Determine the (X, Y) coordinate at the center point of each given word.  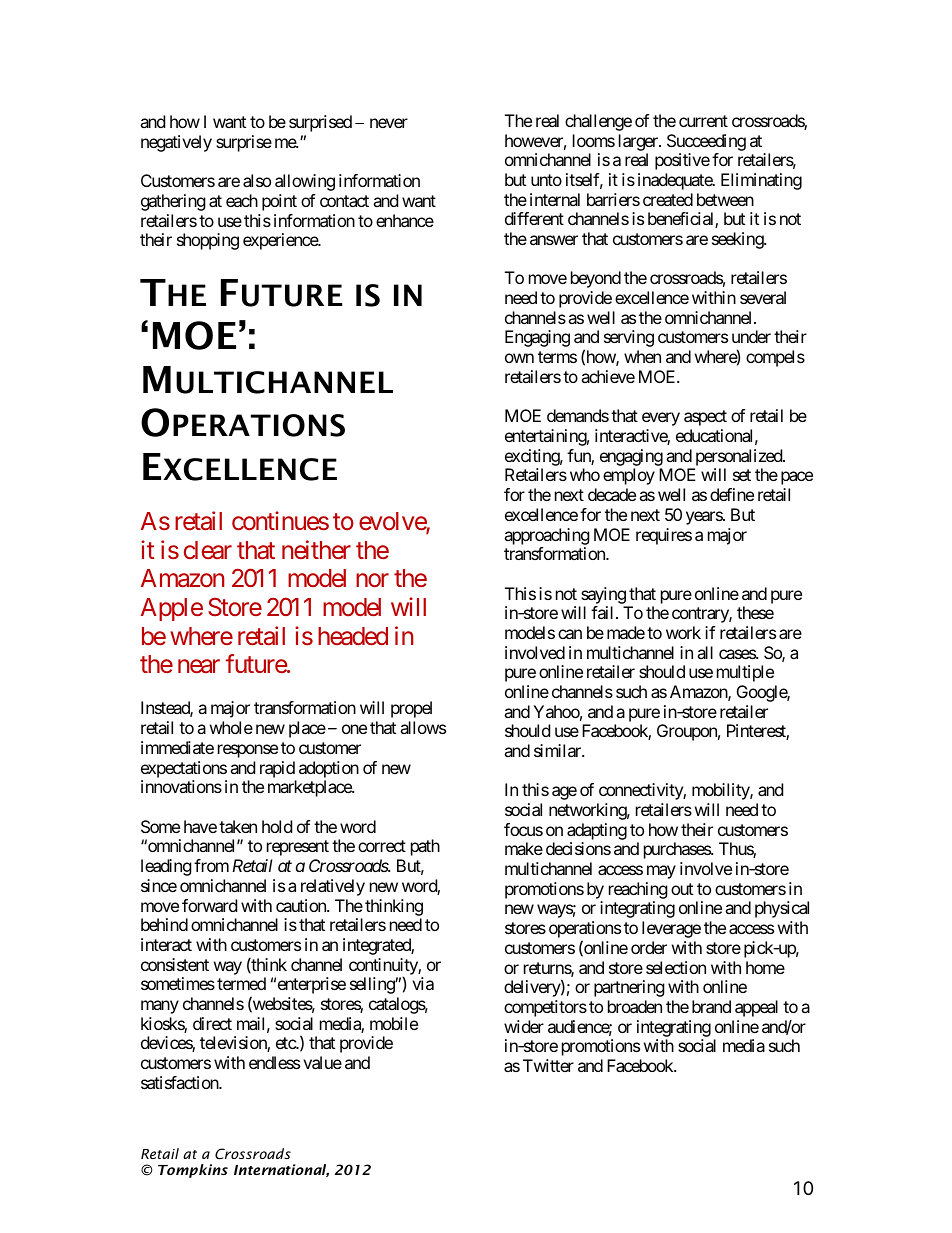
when (642, 356)
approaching (547, 536)
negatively (176, 143)
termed (241, 983)
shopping (208, 241)
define (732, 494)
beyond (596, 279)
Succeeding (706, 142)
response (248, 751)
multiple (745, 673)
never (389, 123)
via (423, 983)
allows (423, 727)
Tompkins (193, 1171)
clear (208, 550)
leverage (671, 929)
